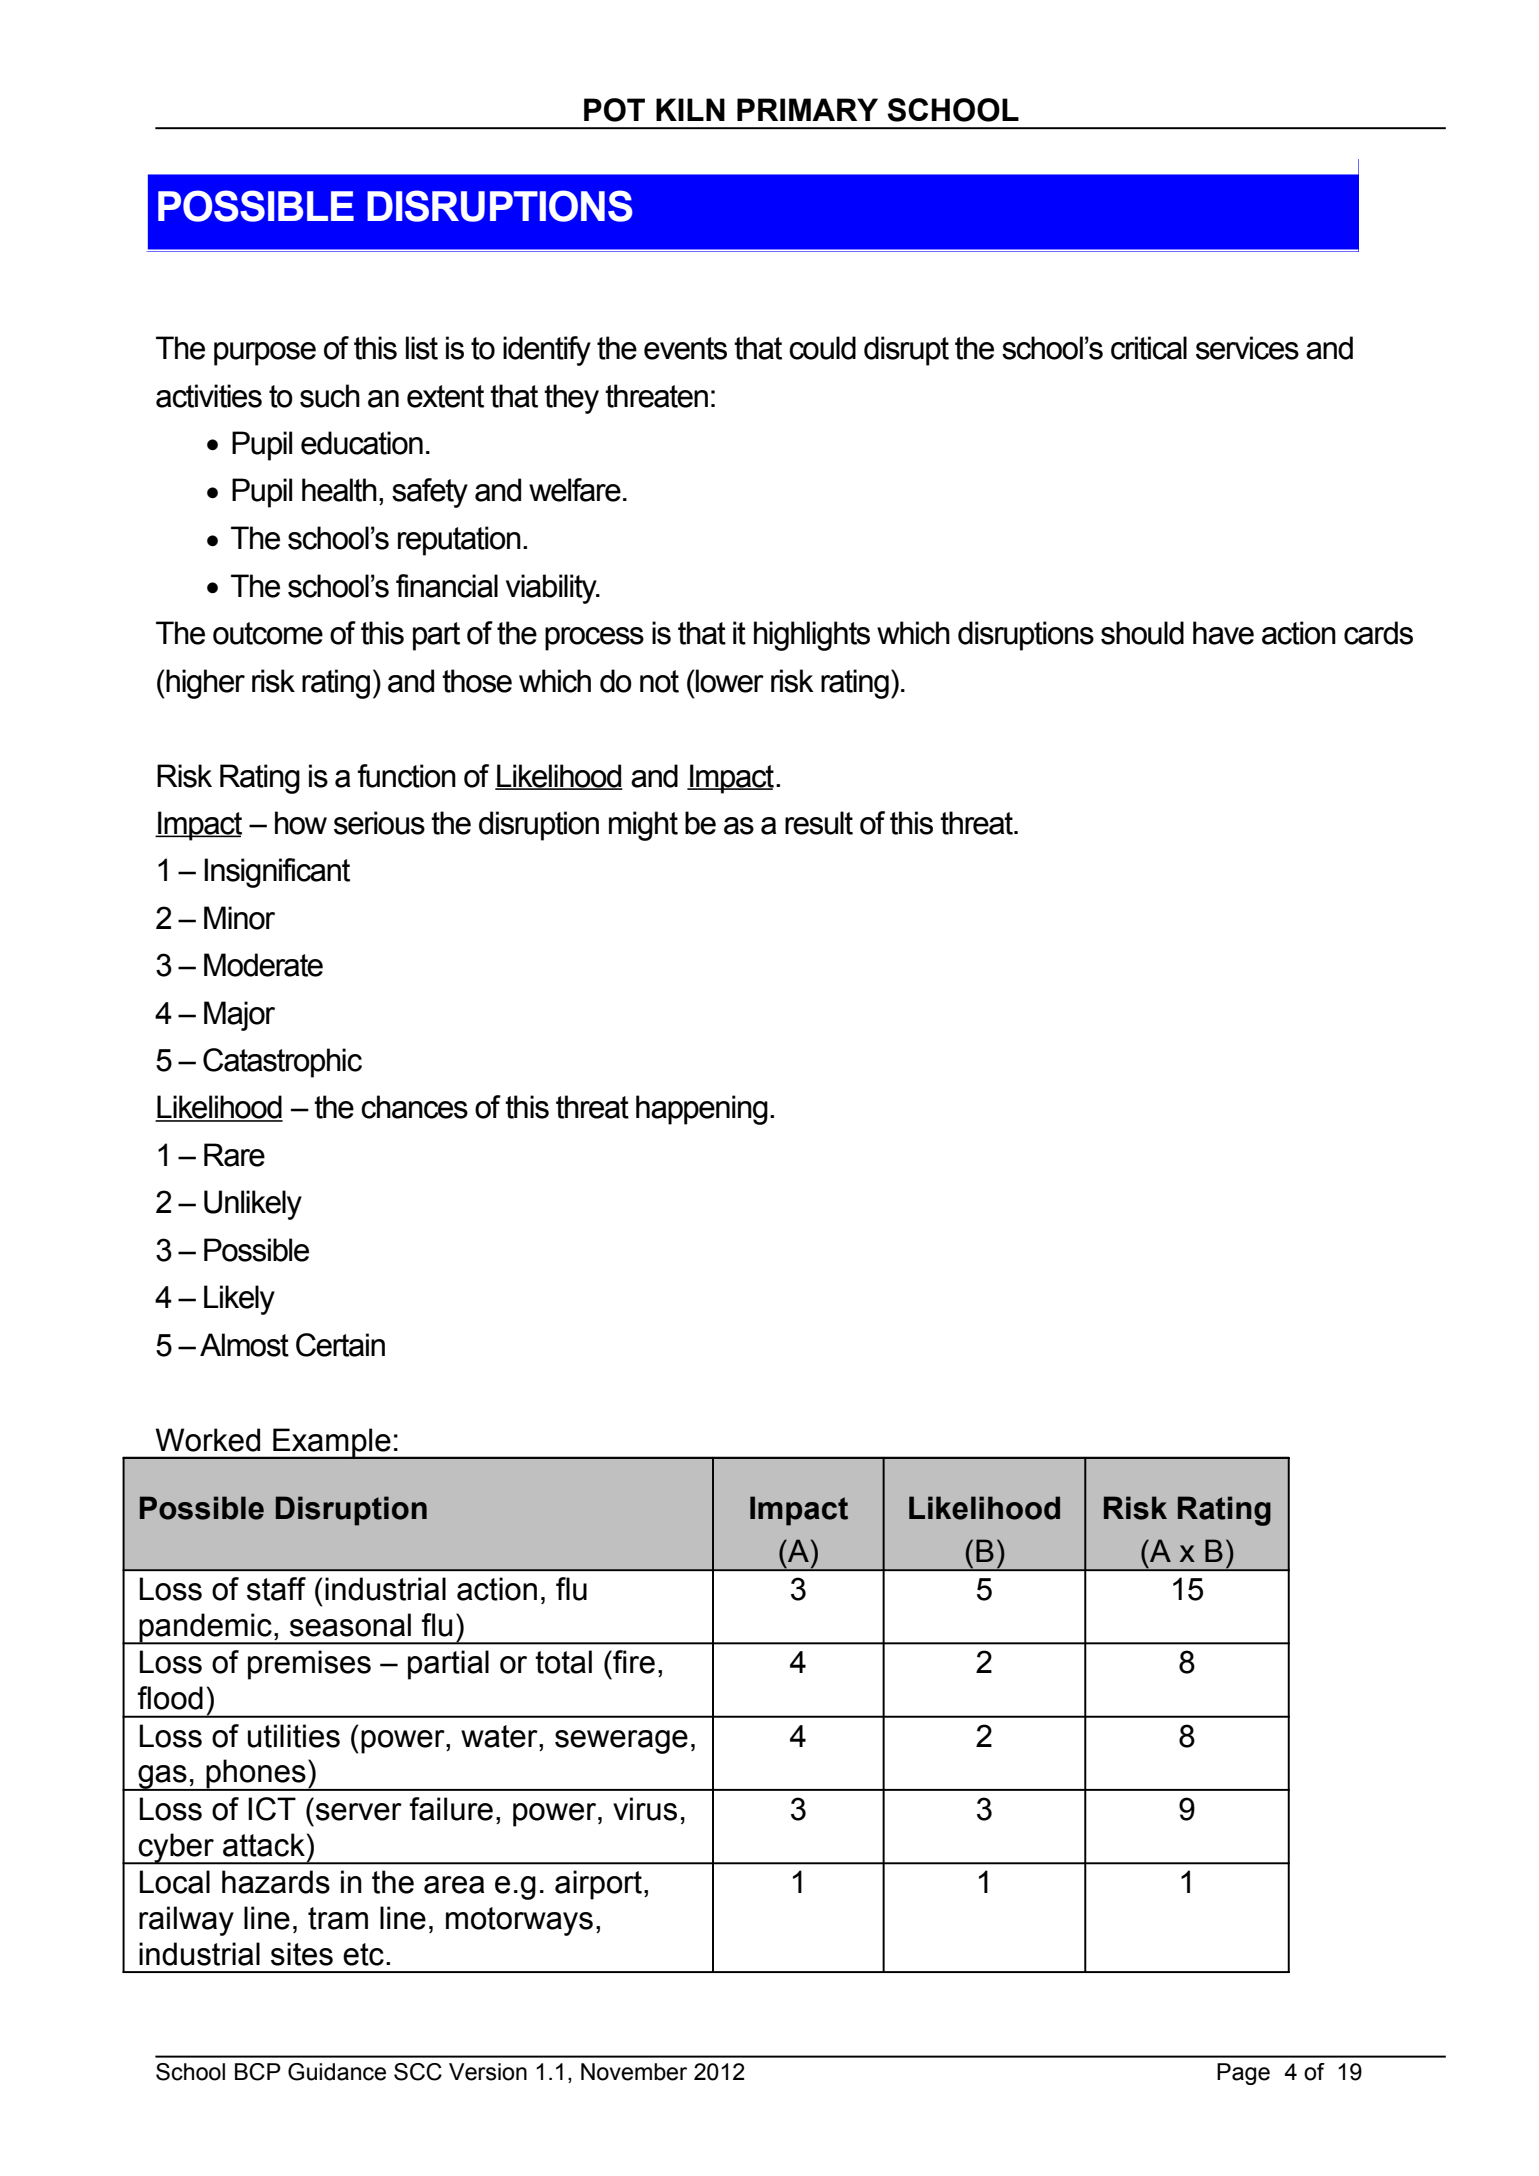 Image resolution: width=1539 pixels, height=2176 pixels. Describe the element at coordinates (282, 1063) in the page. I see `Catastrophic` at that location.
